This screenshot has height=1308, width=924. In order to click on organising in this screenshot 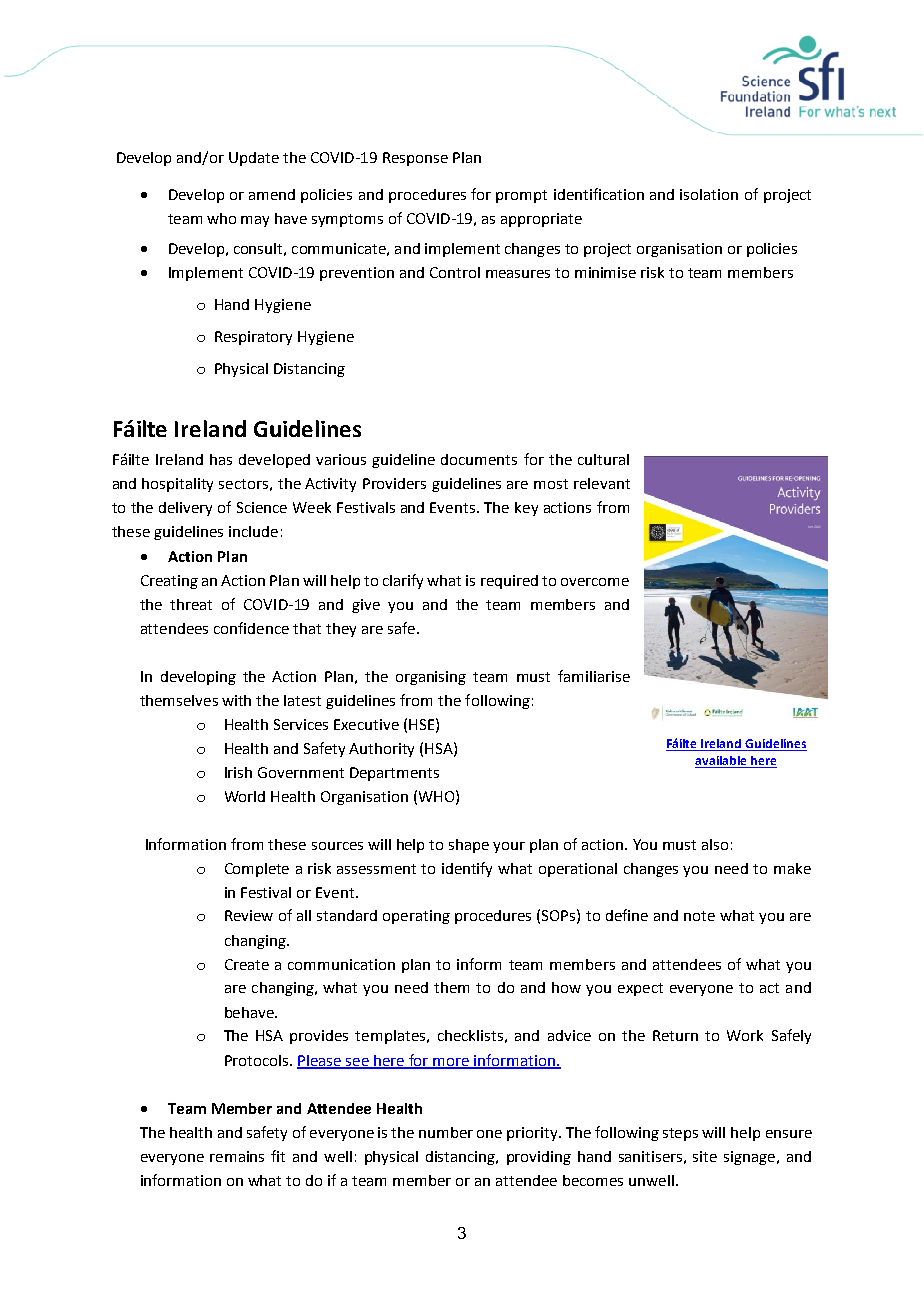, I will do `click(431, 678)`.
